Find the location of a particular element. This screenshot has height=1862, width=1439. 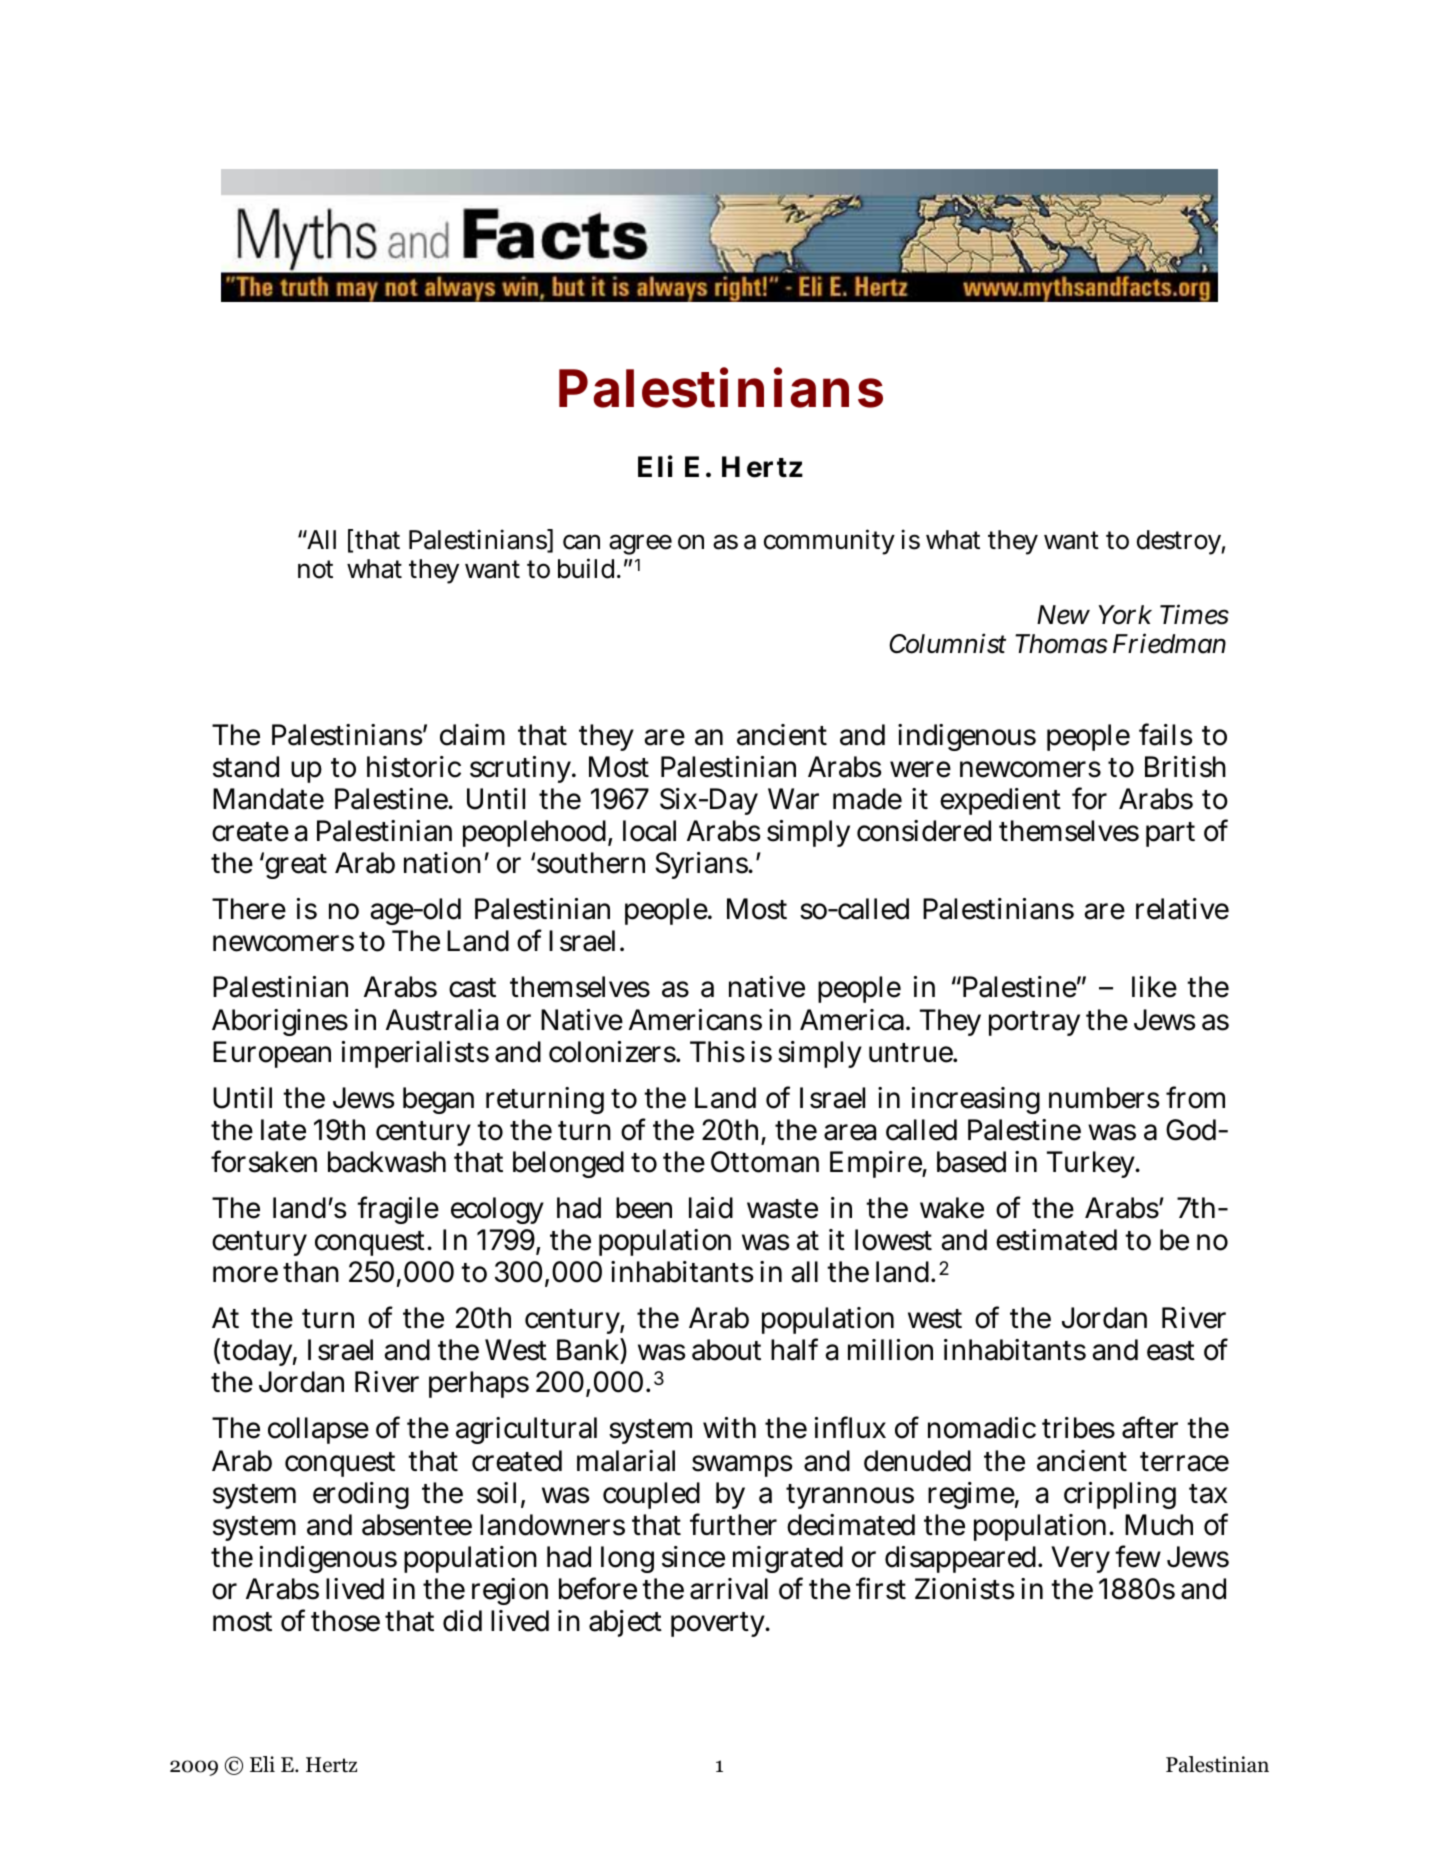

agree is located at coordinates (640, 544).
